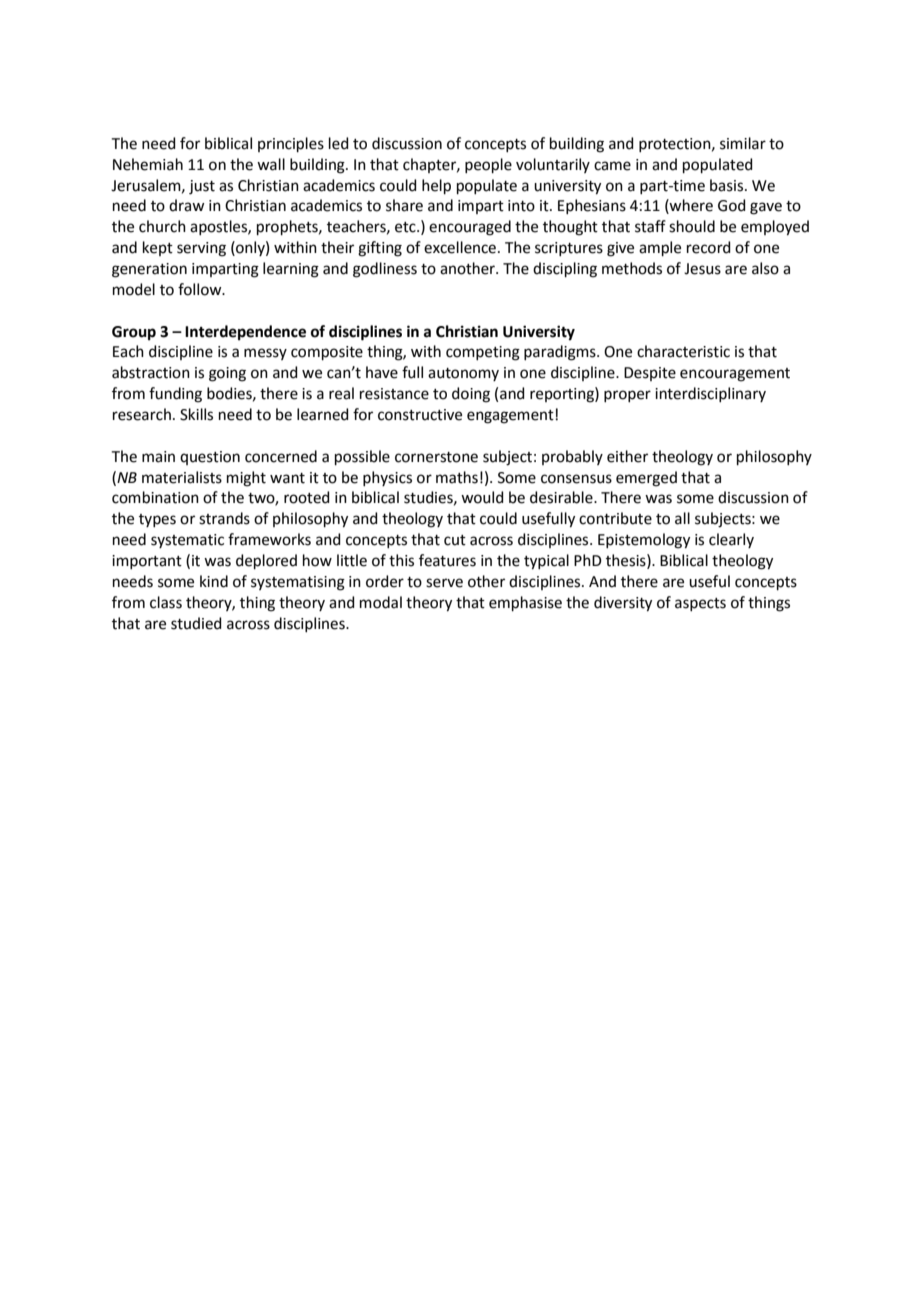  I want to click on studied, so click(196, 623).
